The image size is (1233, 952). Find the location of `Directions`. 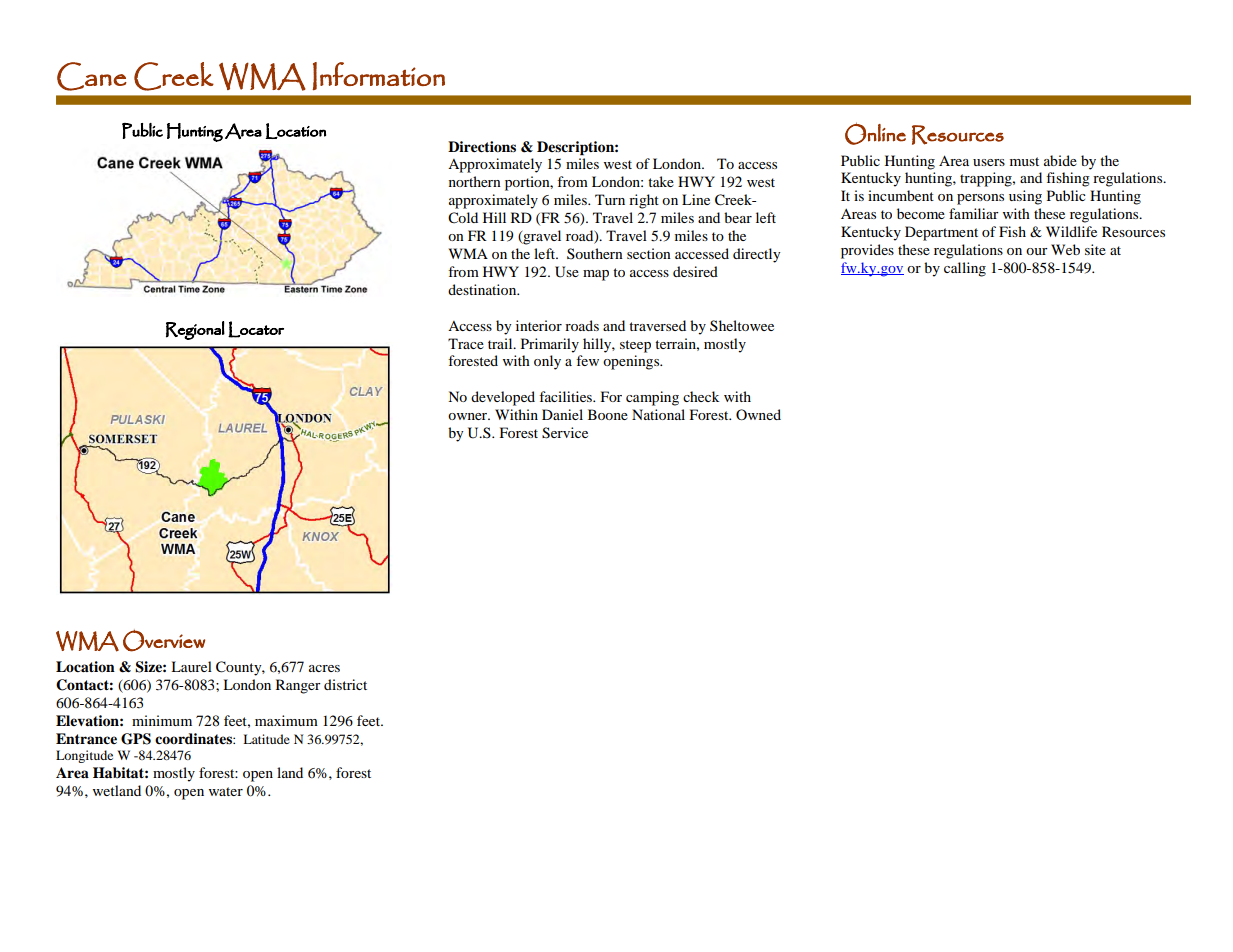

Directions is located at coordinates (482, 147).
